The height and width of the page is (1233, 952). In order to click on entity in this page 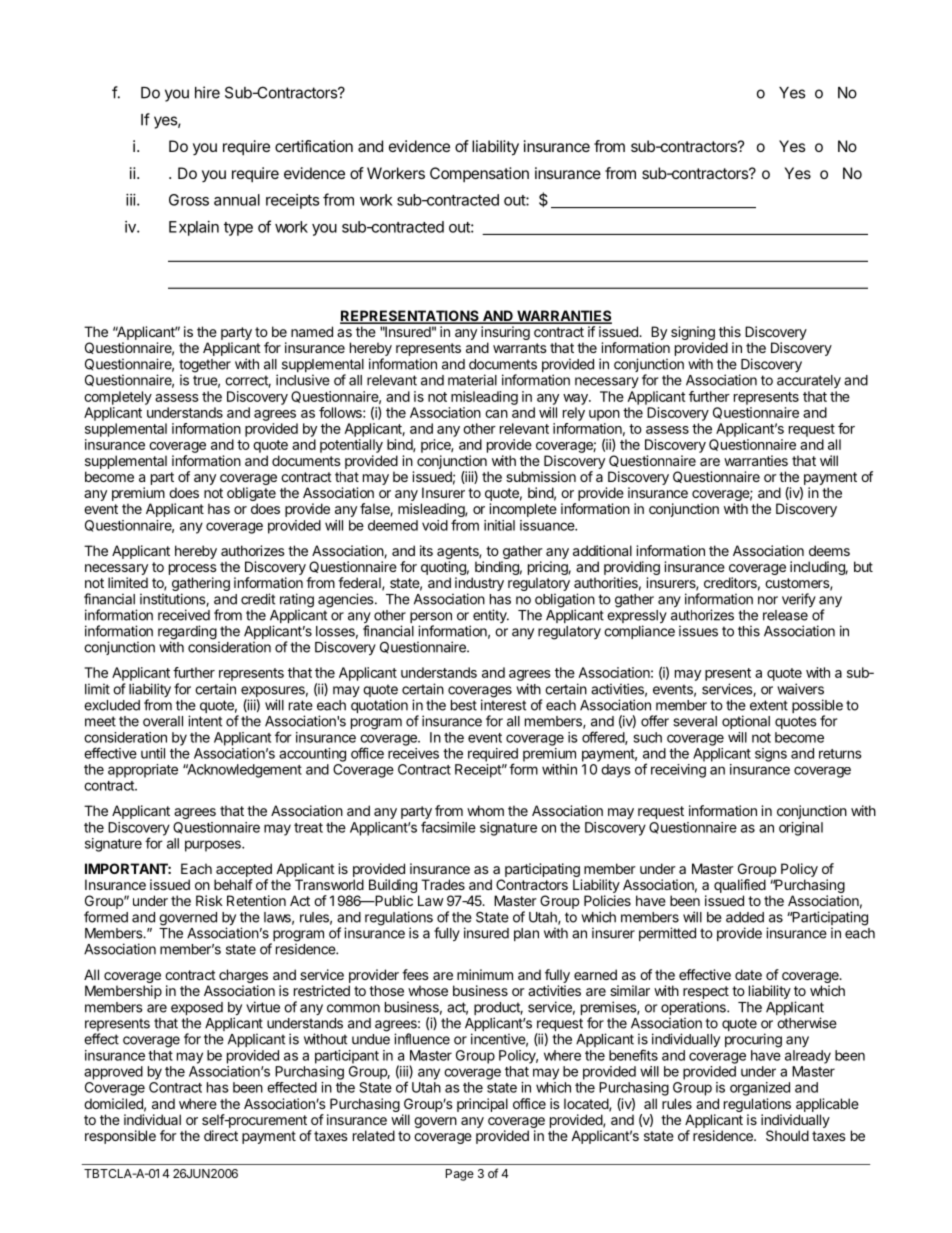, I will do `click(491, 616)`.
